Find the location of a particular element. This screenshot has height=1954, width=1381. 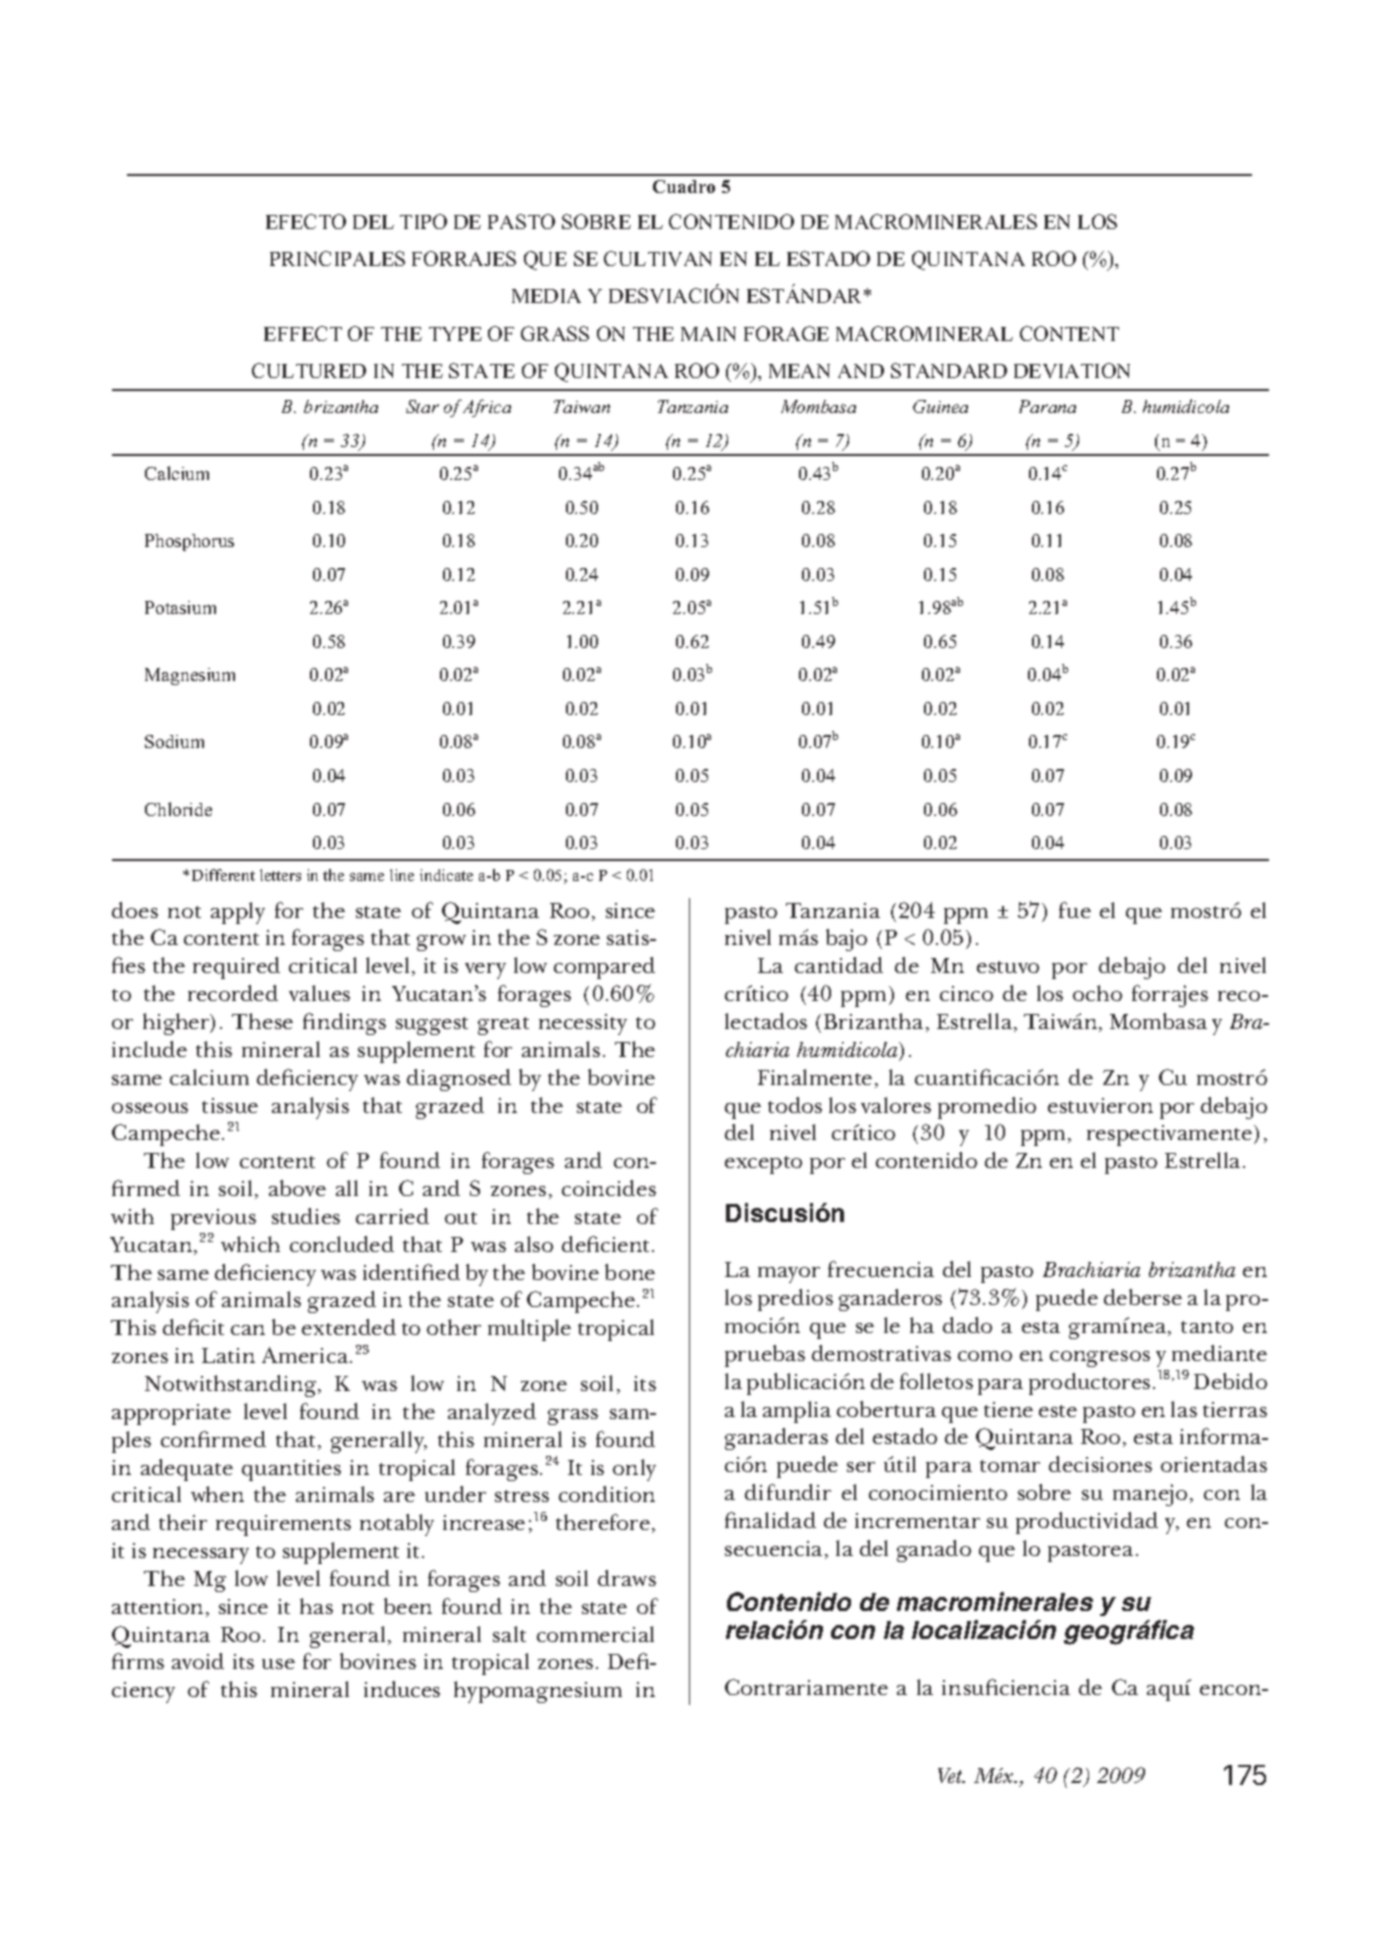

necessity is located at coordinates (583, 1024).
